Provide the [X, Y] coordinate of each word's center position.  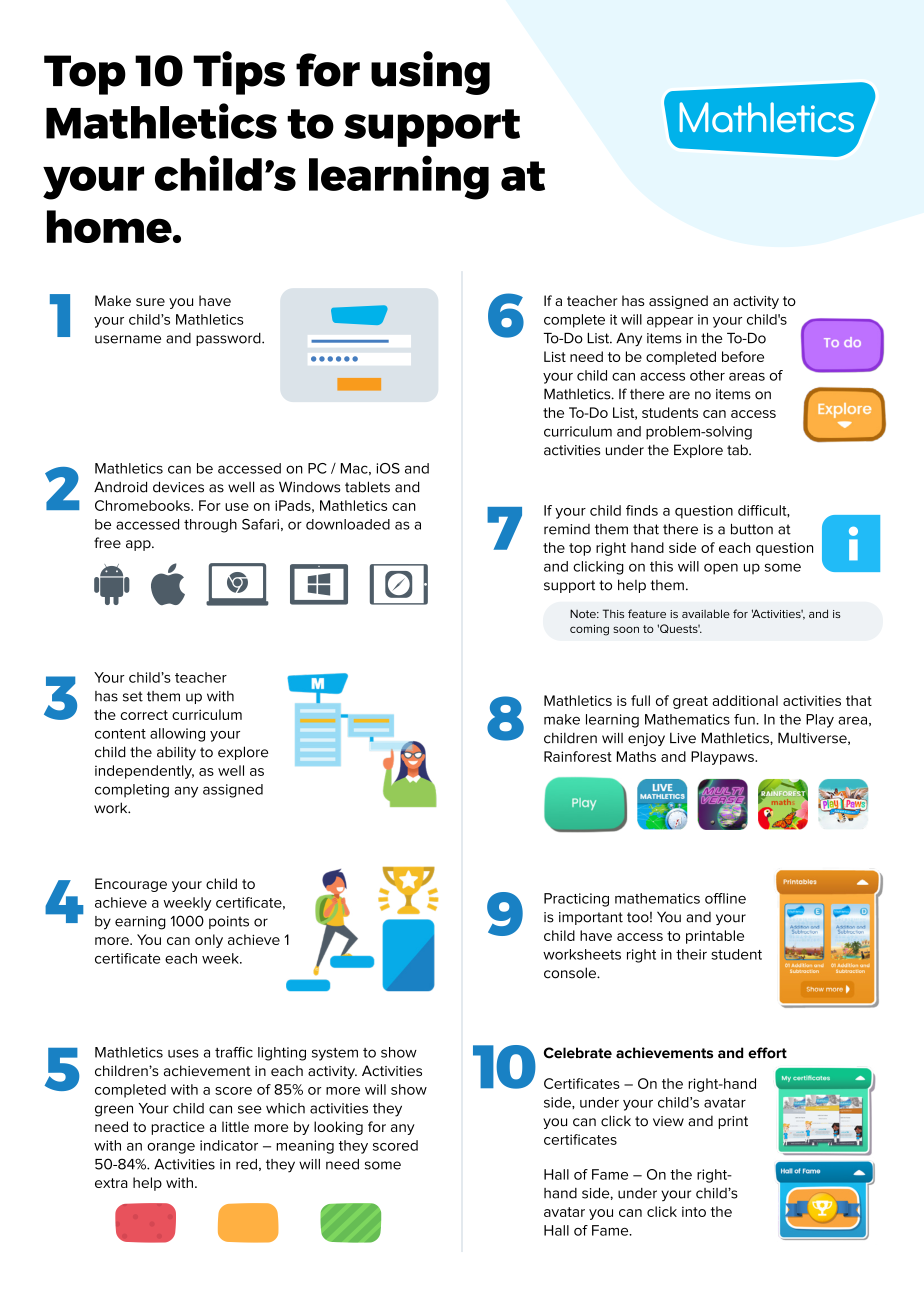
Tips [239, 73]
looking [338, 1128]
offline [725, 898]
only [209, 941]
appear [670, 322]
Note [584, 613]
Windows [309, 487]
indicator [229, 1145]
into [694, 1212]
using [430, 73]
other [707, 375]
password [229, 339]
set [133, 696]
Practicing [576, 900]
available [706, 613]
